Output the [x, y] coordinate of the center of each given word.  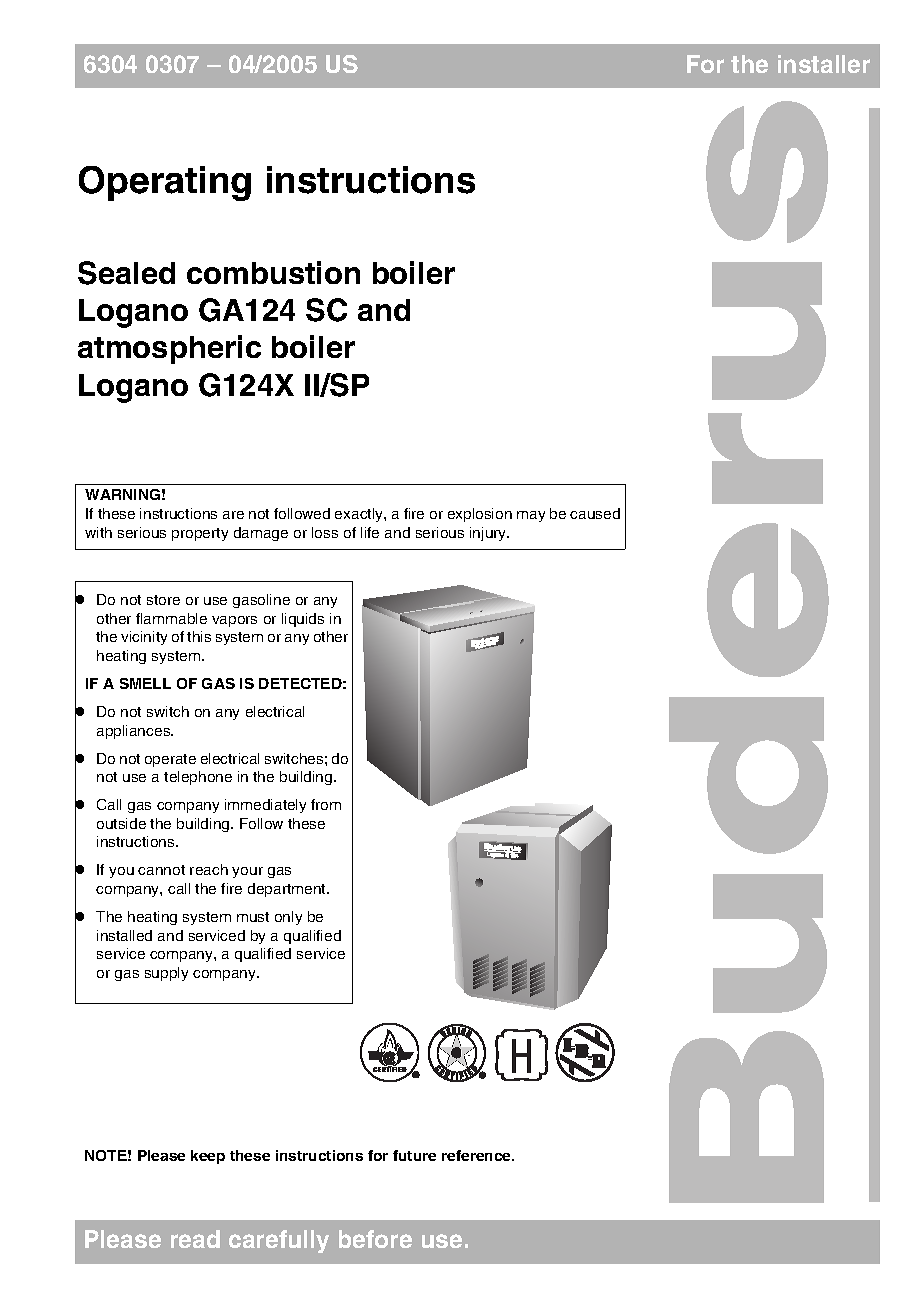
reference [478, 1155]
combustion [273, 272]
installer [824, 64]
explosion [480, 515]
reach [209, 869]
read [195, 1239]
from [326, 804]
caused [595, 513]
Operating [165, 183]
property [200, 534]
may [531, 516]
